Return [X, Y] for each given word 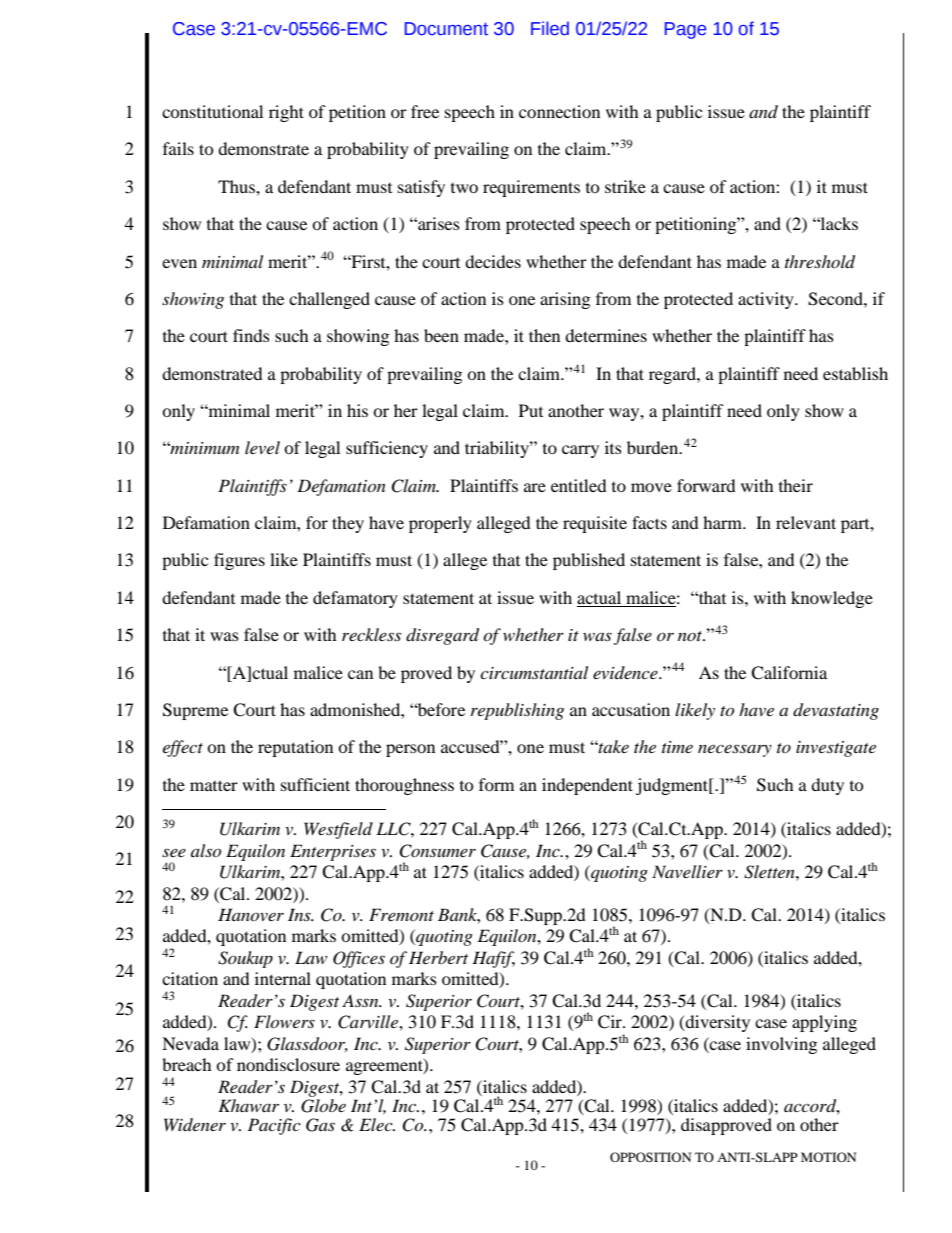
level [262, 447]
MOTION [828, 1157]
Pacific [274, 1126]
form [496, 784]
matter [214, 785]
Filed [550, 28]
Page [685, 30]
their [796, 485]
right [286, 113]
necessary [735, 750]
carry [580, 451]
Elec [377, 1124]
